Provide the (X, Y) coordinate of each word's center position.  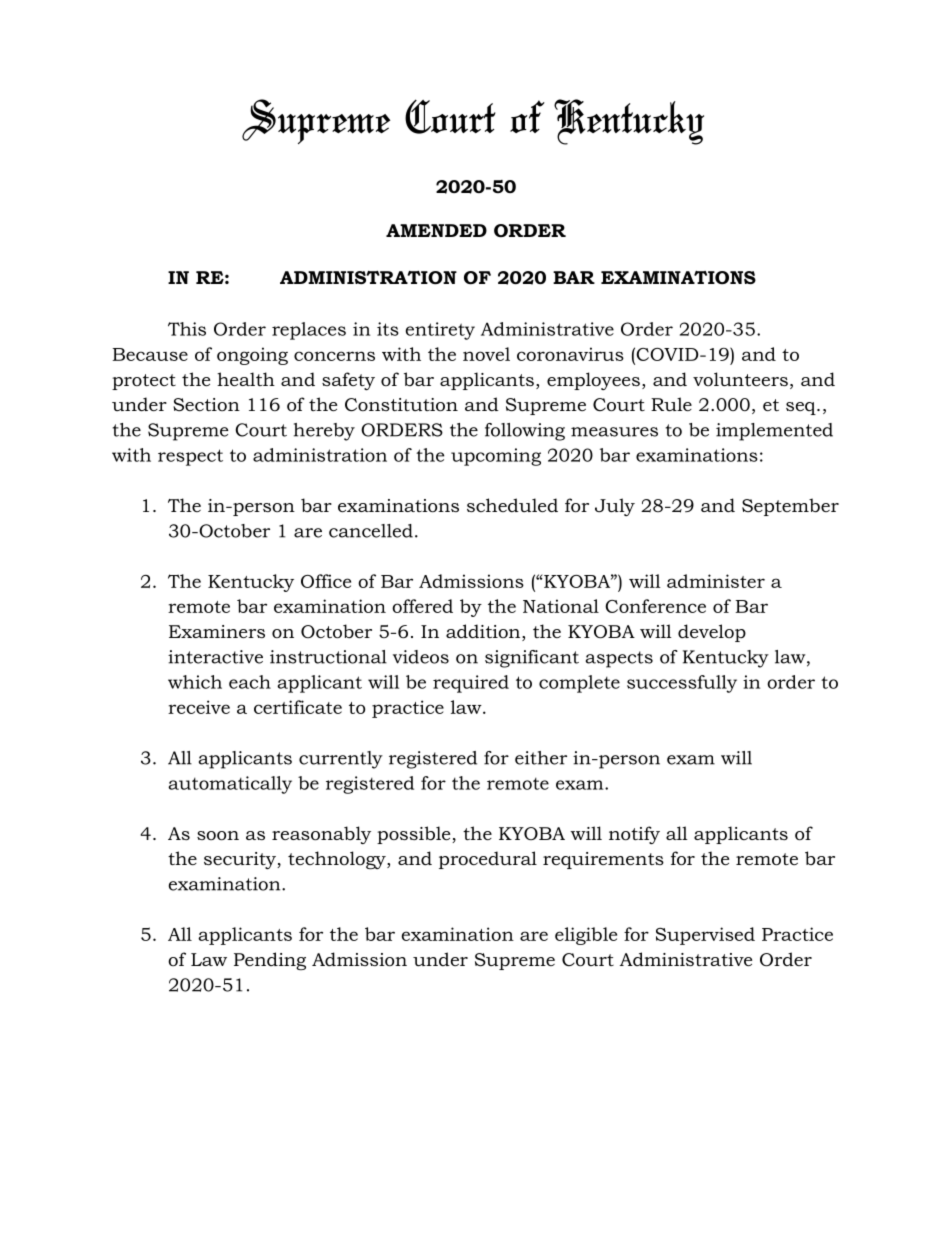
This (187, 329)
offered (422, 606)
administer (716, 581)
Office (326, 581)
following (525, 432)
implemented (774, 432)
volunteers (740, 379)
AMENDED (436, 230)
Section (206, 405)
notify (634, 835)
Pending (270, 961)
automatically (230, 785)
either (541, 758)
